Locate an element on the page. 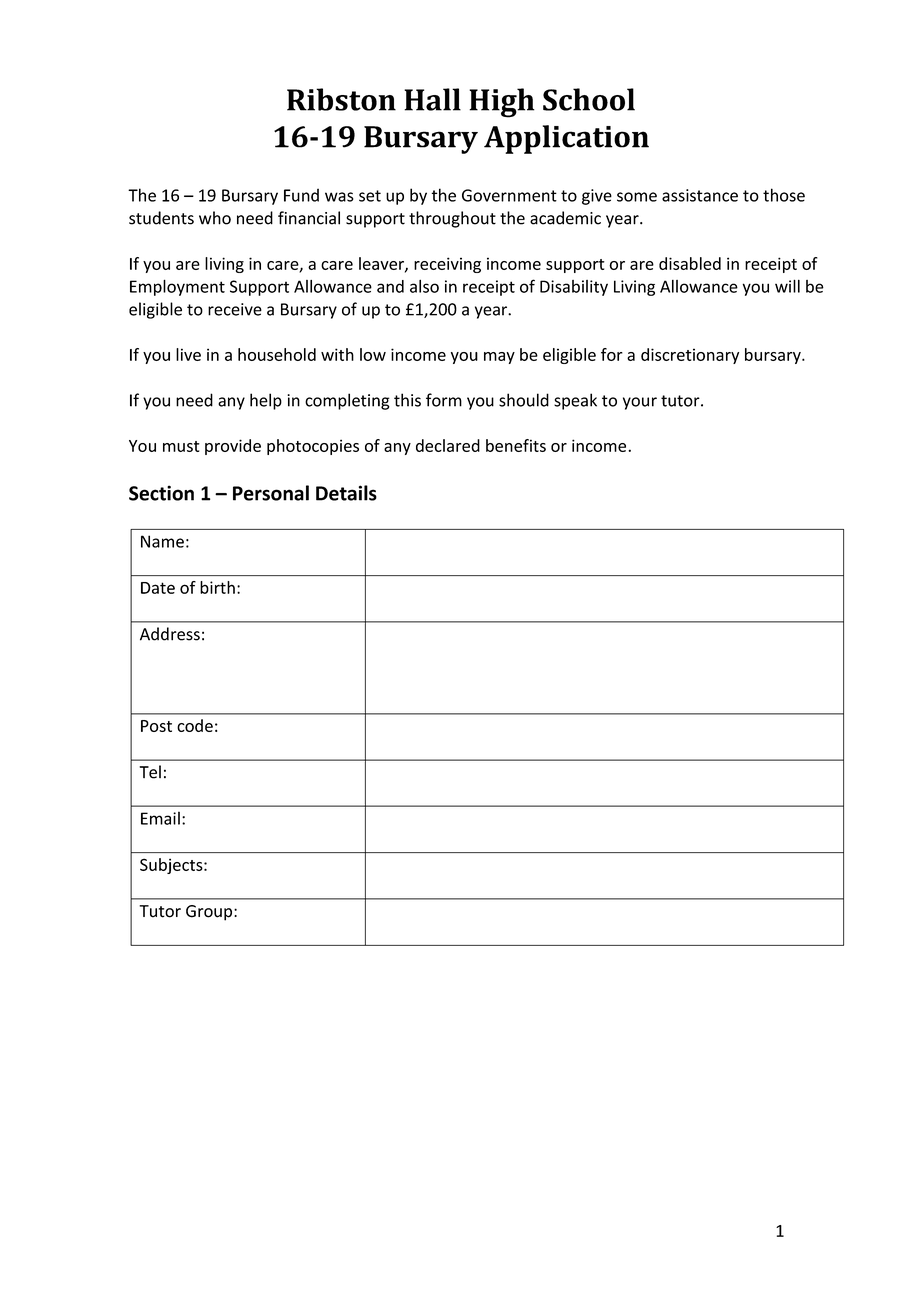 This image has width=924, height=1308. Group is located at coordinates (209, 913).
